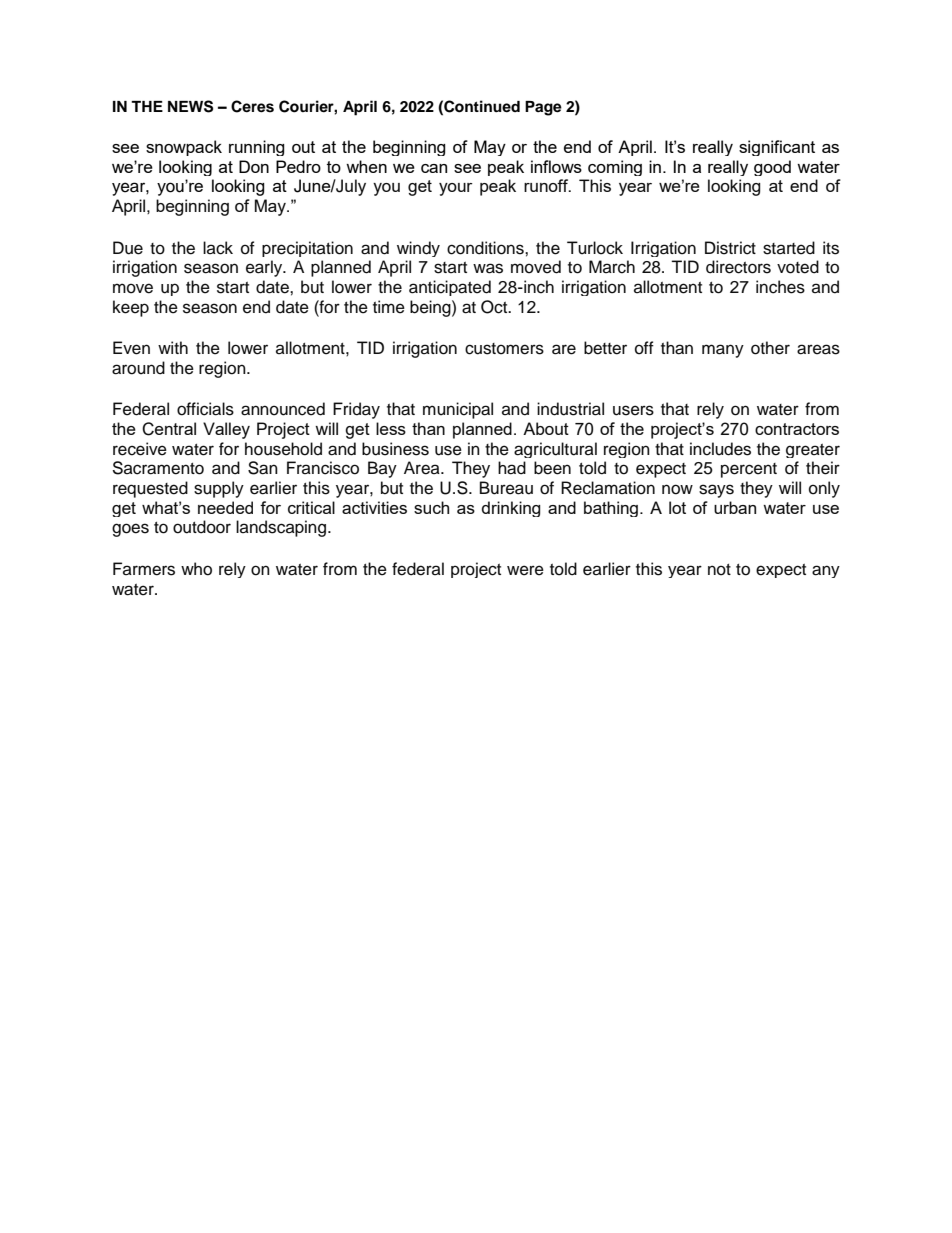  Describe the element at coordinates (777, 148) in the page. I see `significant` at that location.
